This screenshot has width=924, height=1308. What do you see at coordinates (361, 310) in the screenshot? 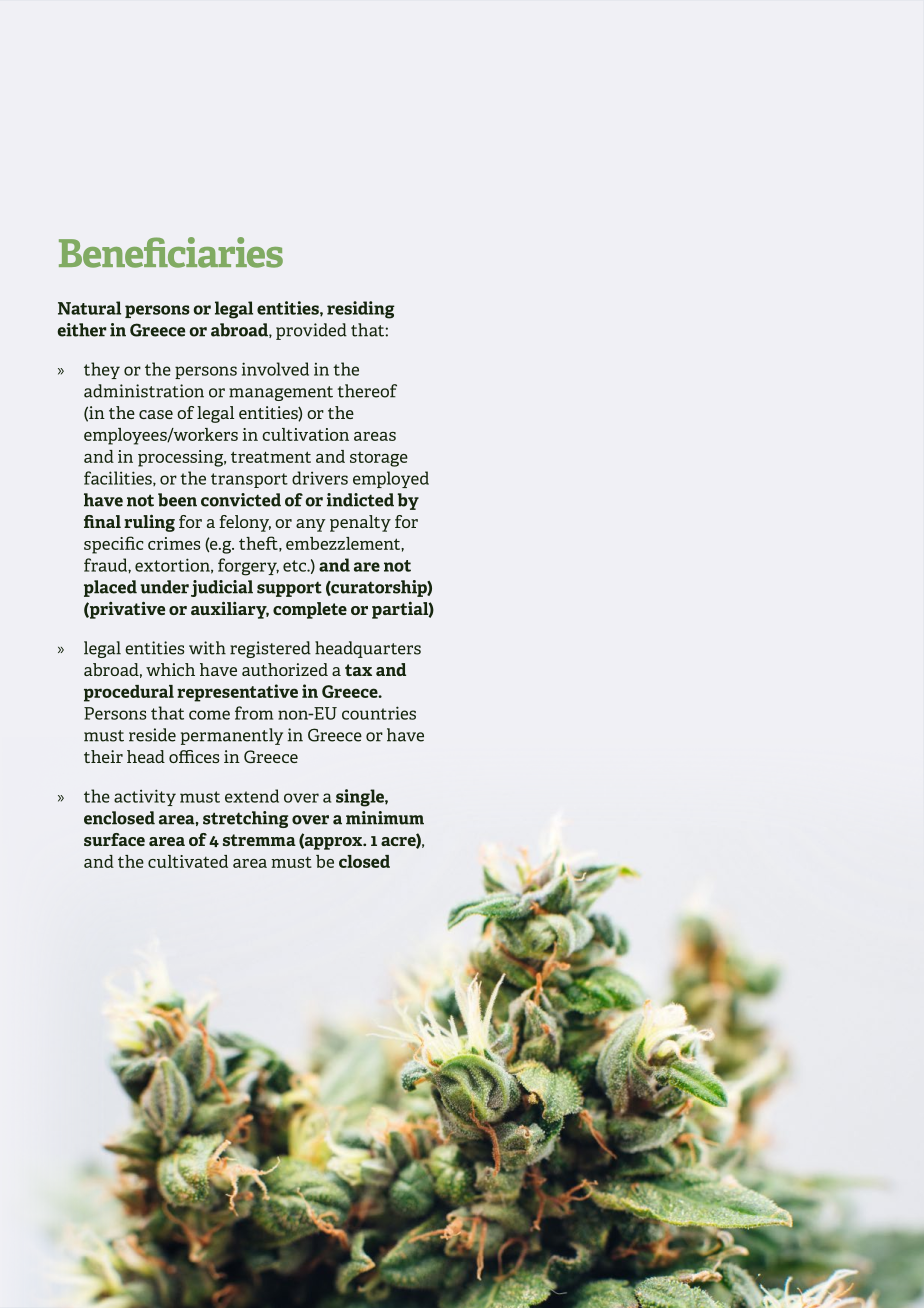
I see `residing` at bounding box center [361, 310].
